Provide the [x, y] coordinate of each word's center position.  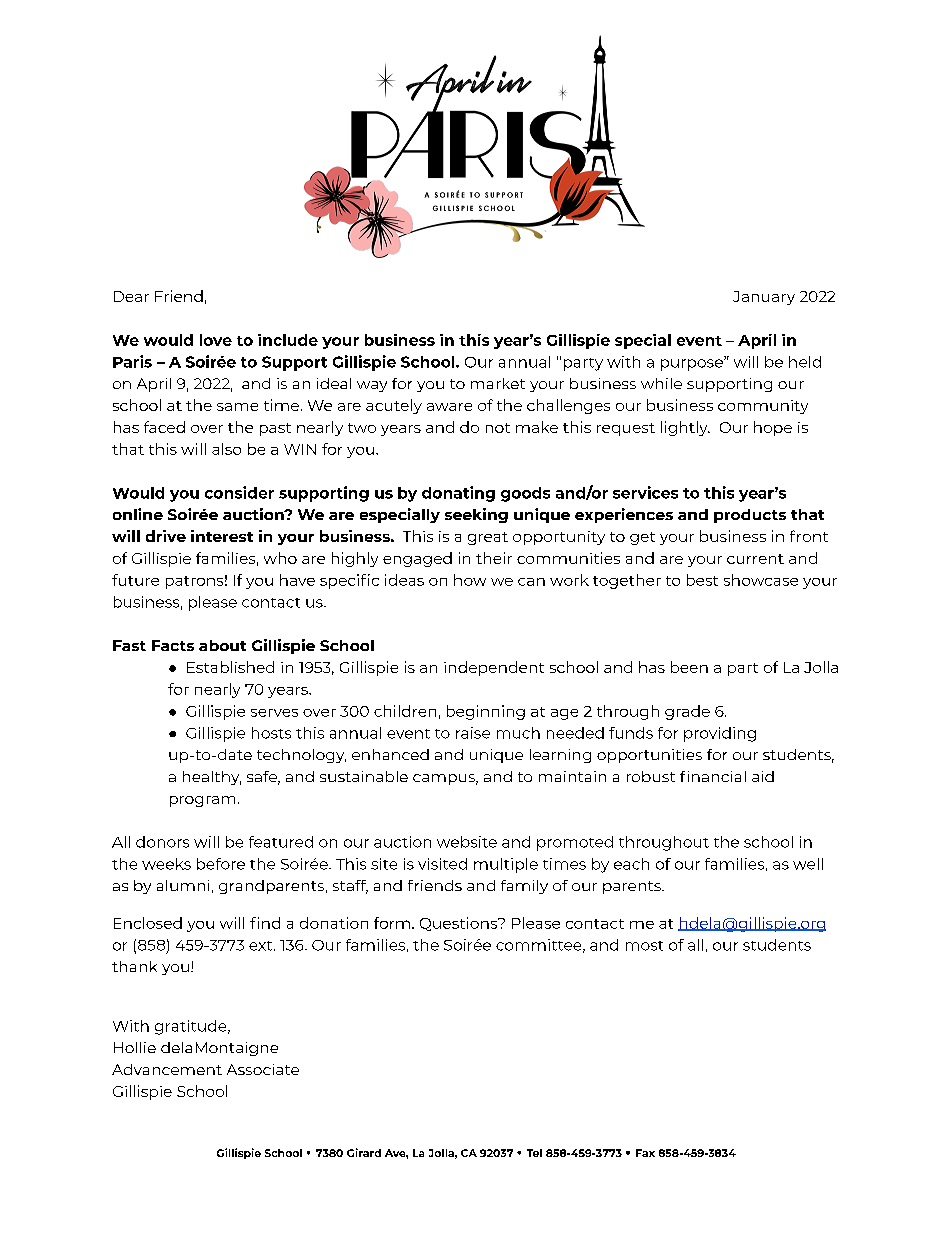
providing [720, 734]
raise [473, 733]
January [764, 298]
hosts [271, 733]
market [498, 383]
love [216, 340]
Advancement [167, 1069]
